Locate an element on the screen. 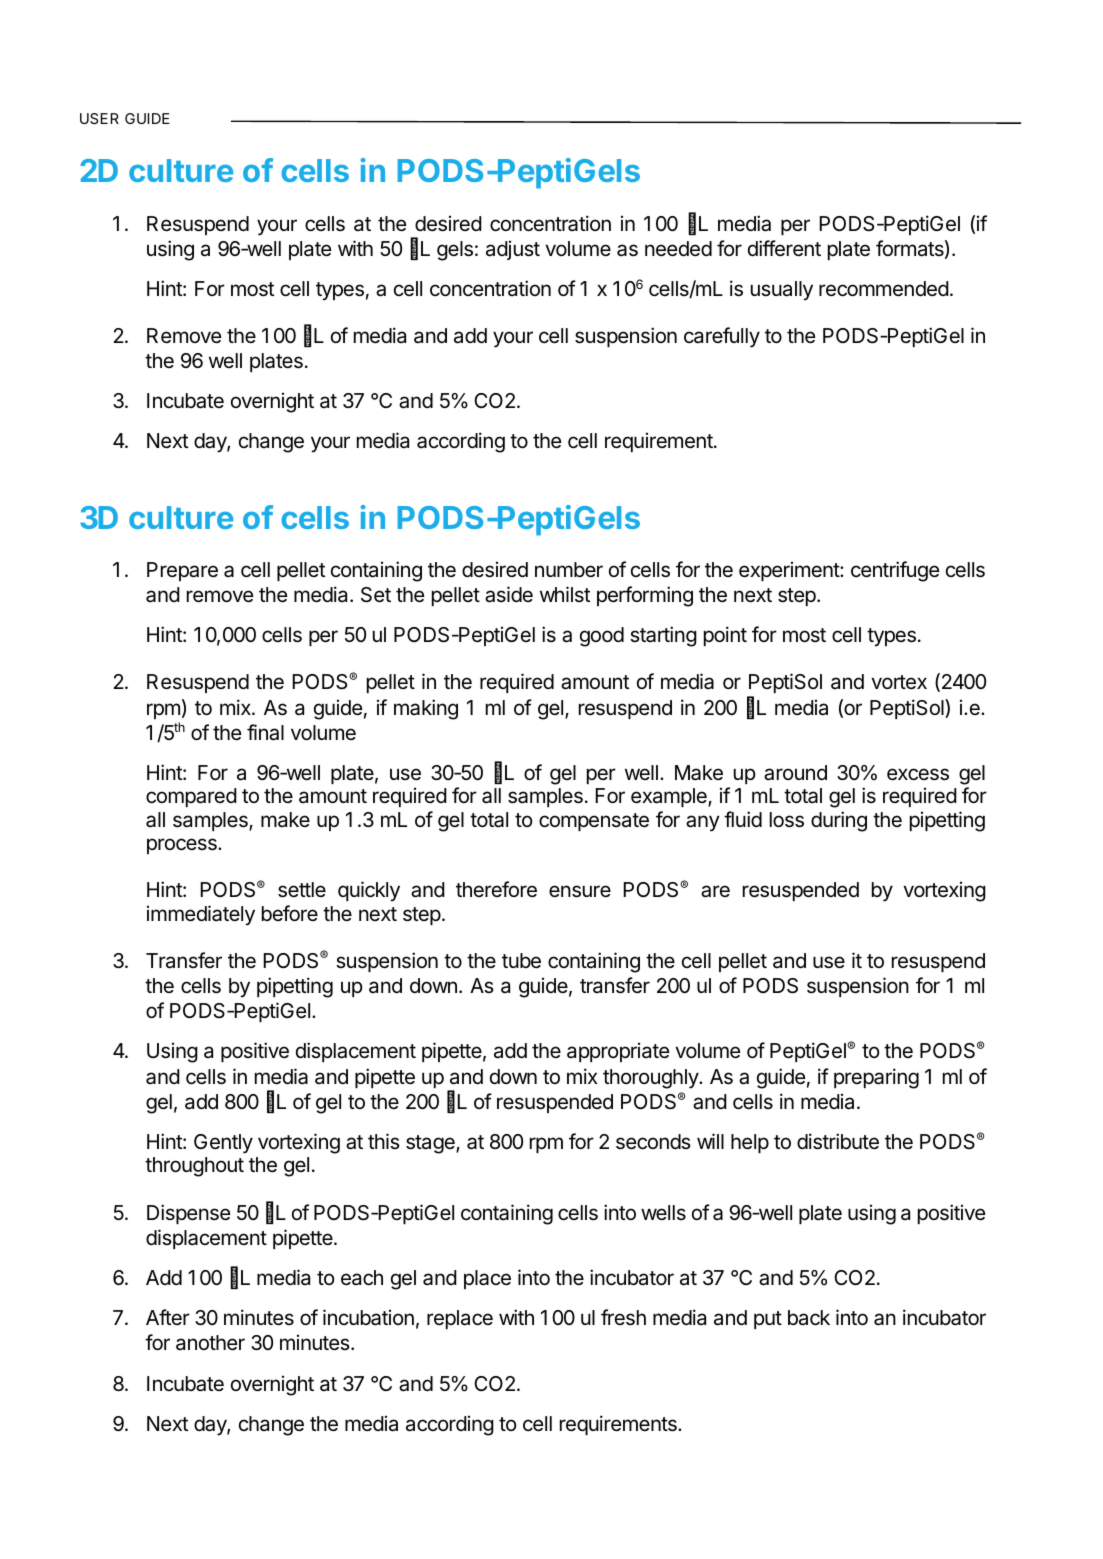 Image resolution: width=1103 pixels, height=1559 pixels. final is located at coordinates (265, 732).
